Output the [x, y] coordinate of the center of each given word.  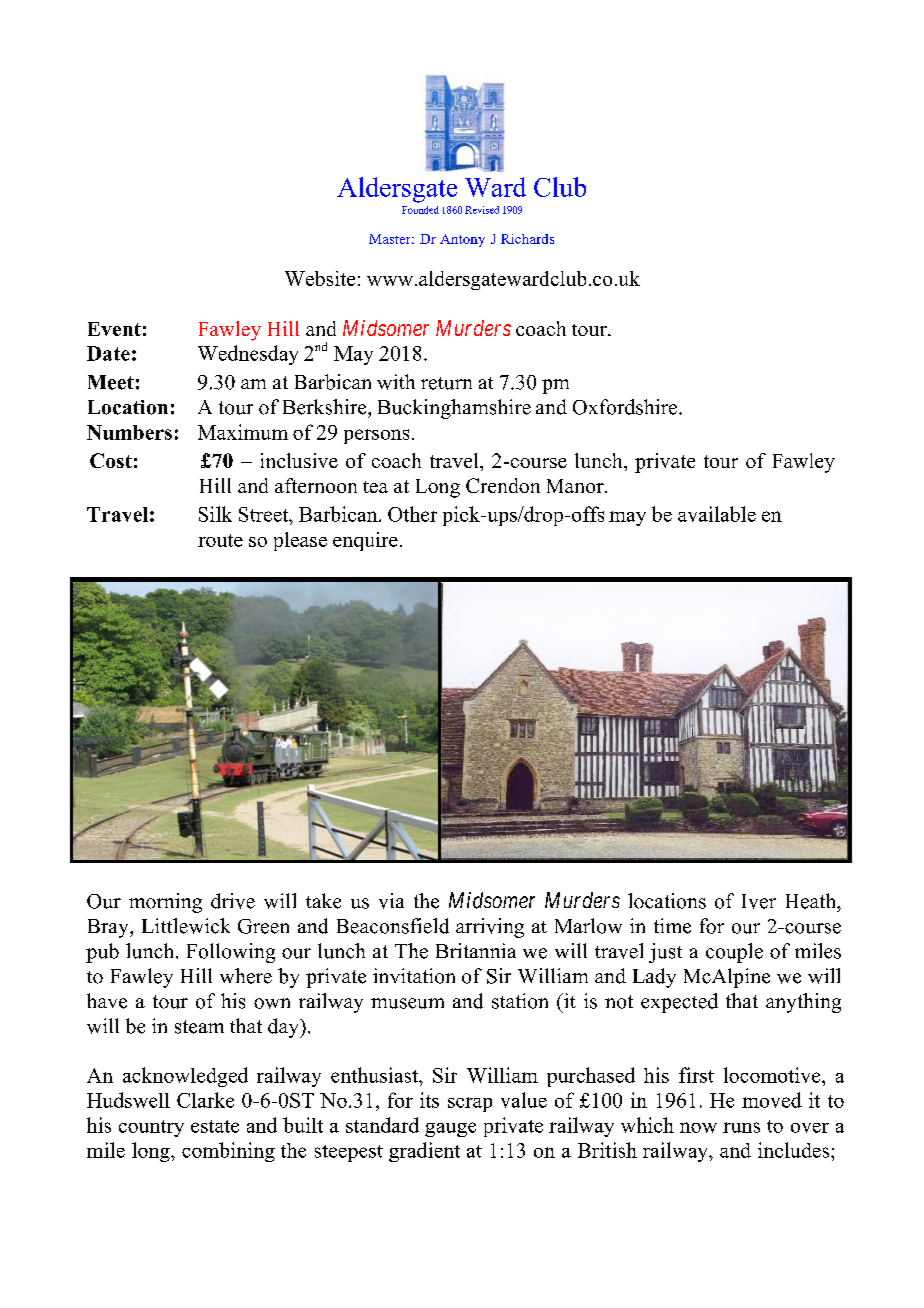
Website [320, 278]
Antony [462, 240]
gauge [450, 1129]
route [220, 540]
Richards [527, 239]
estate [215, 1126]
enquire [365, 541]
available [717, 514]
